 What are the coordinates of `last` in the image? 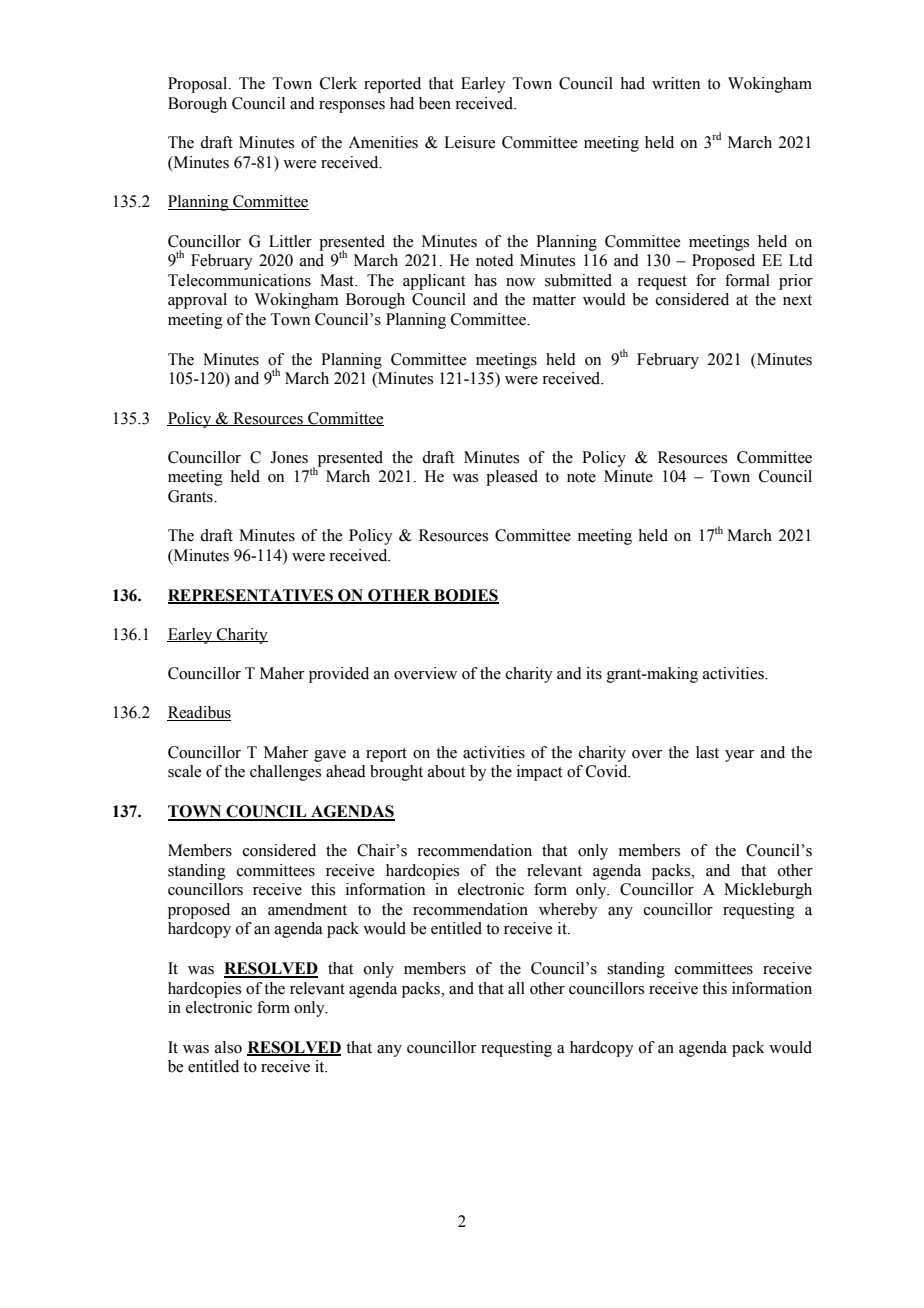 It's located at (707, 752).
